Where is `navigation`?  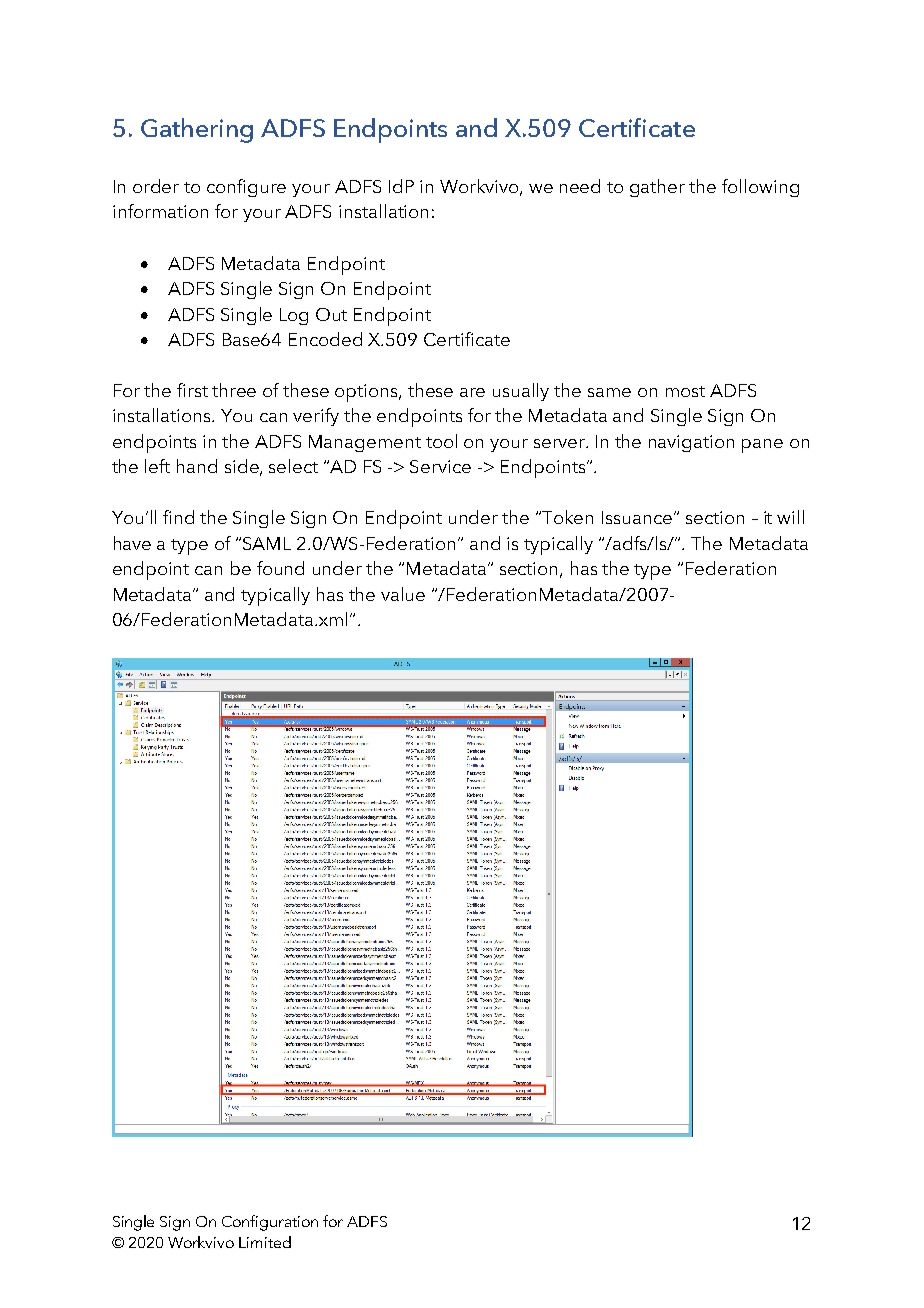
navigation is located at coordinates (691, 443).
